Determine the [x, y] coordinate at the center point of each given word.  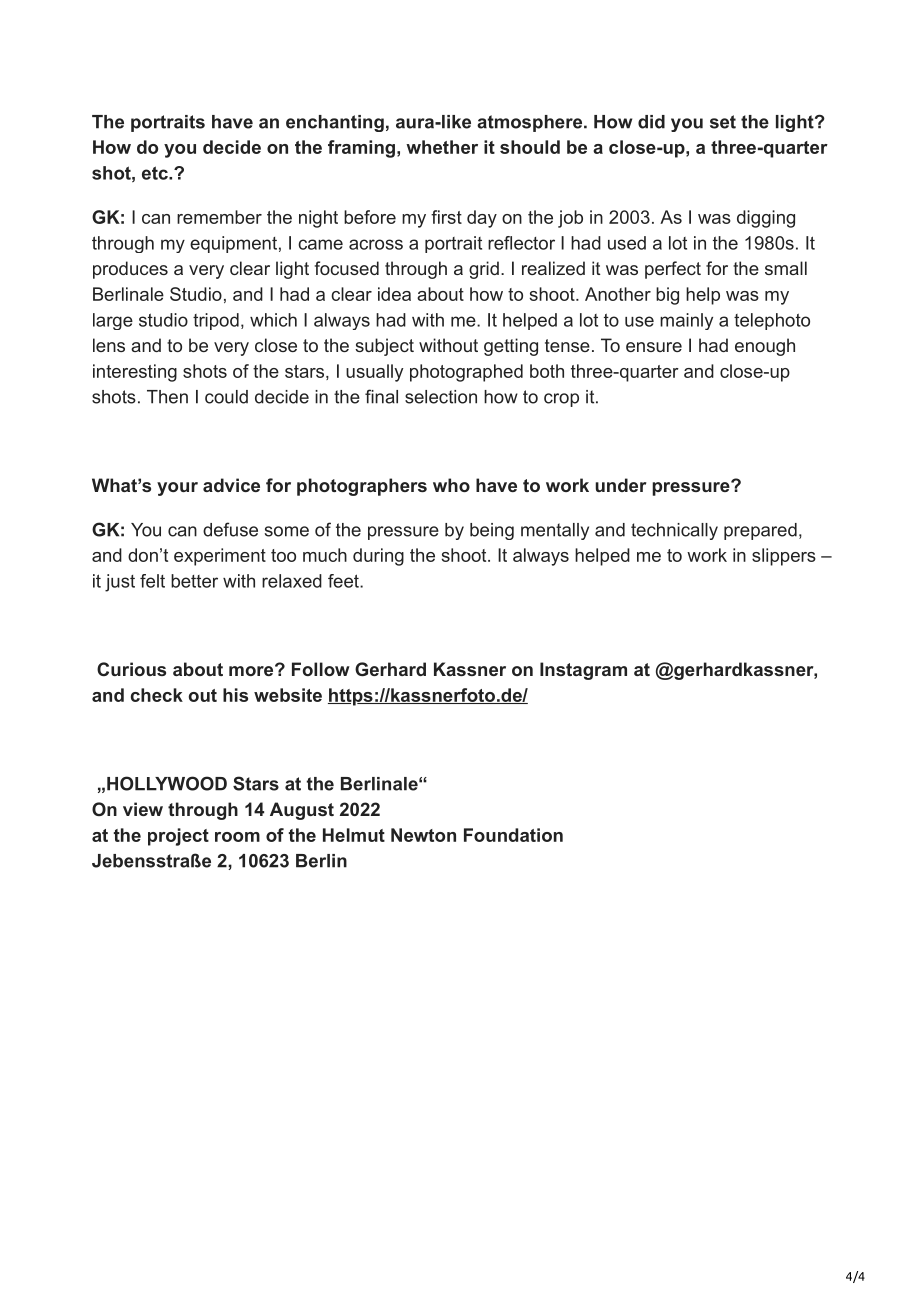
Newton [423, 835]
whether [442, 147]
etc [156, 173]
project [178, 837]
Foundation [513, 835]
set [723, 122]
